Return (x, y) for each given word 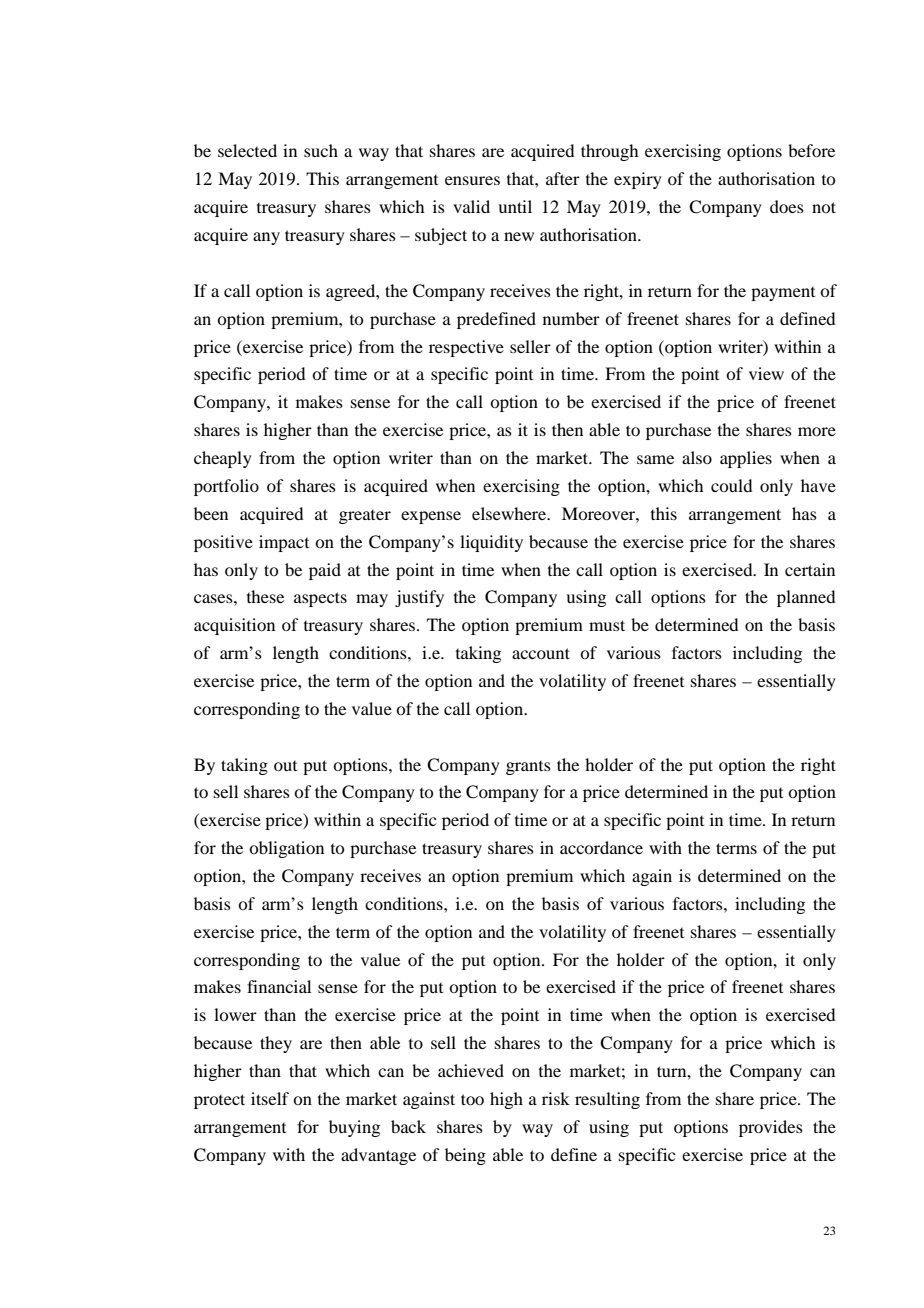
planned (806, 598)
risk (556, 1098)
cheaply (223, 459)
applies (746, 459)
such (321, 150)
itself (270, 1098)
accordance (601, 847)
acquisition (234, 626)
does (787, 206)
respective (466, 348)
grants (528, 768)
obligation (286, 849)
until (515, 206)
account (541, 653)
